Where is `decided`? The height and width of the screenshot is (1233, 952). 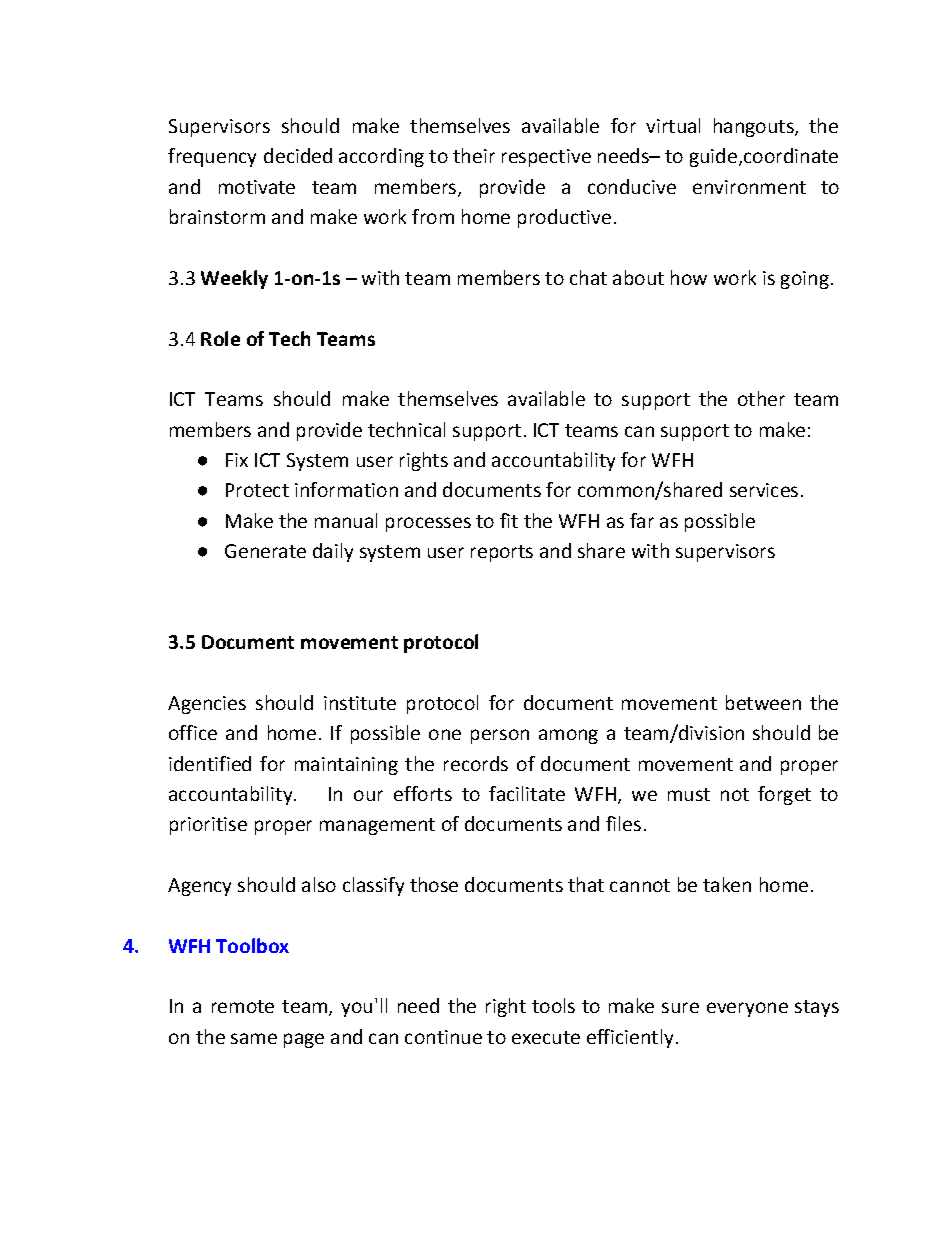
decided is located at coordinates (298, 155).
